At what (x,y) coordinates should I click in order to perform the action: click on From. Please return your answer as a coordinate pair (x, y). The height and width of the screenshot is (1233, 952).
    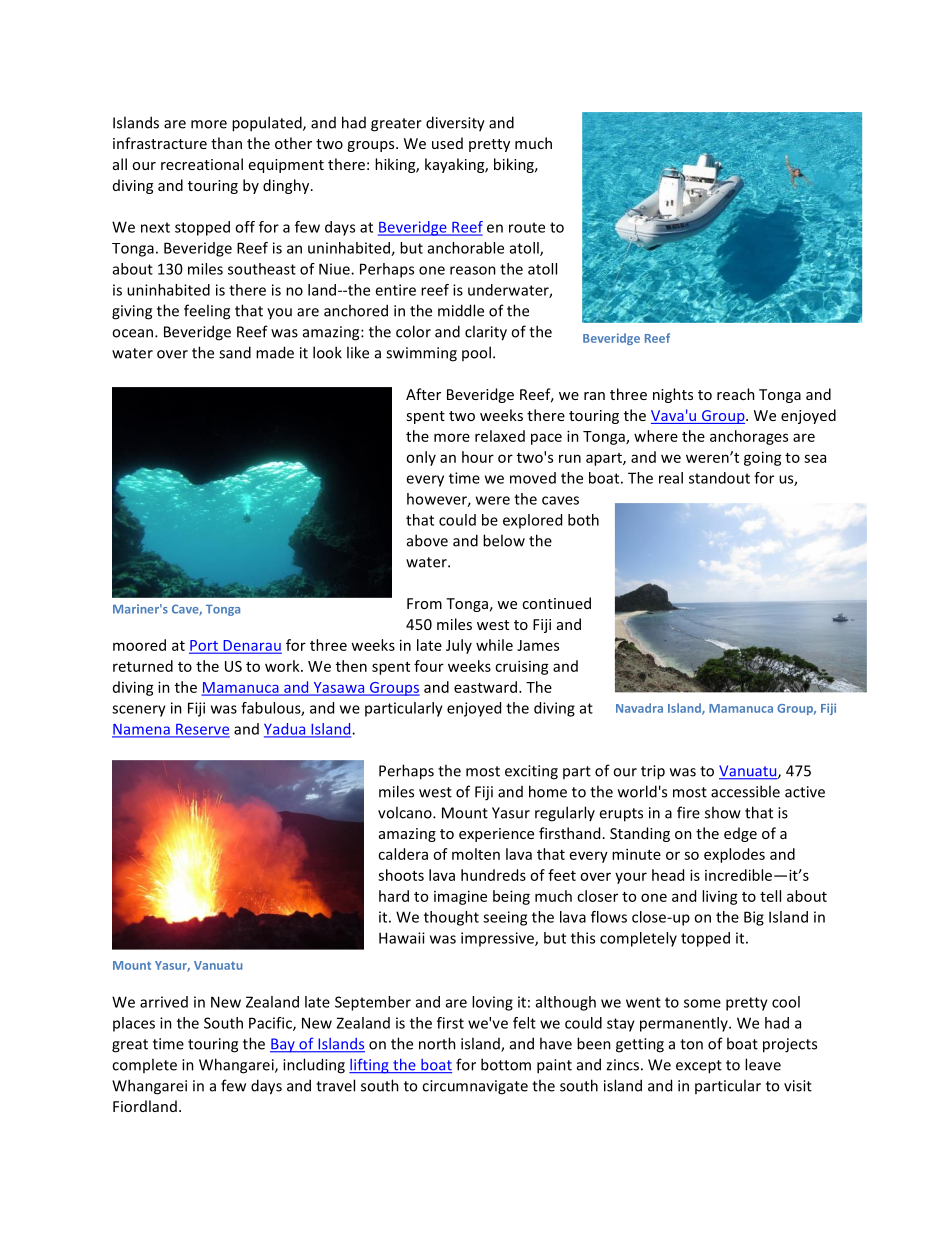
    Looking at the image, I should click on (424, 603).
